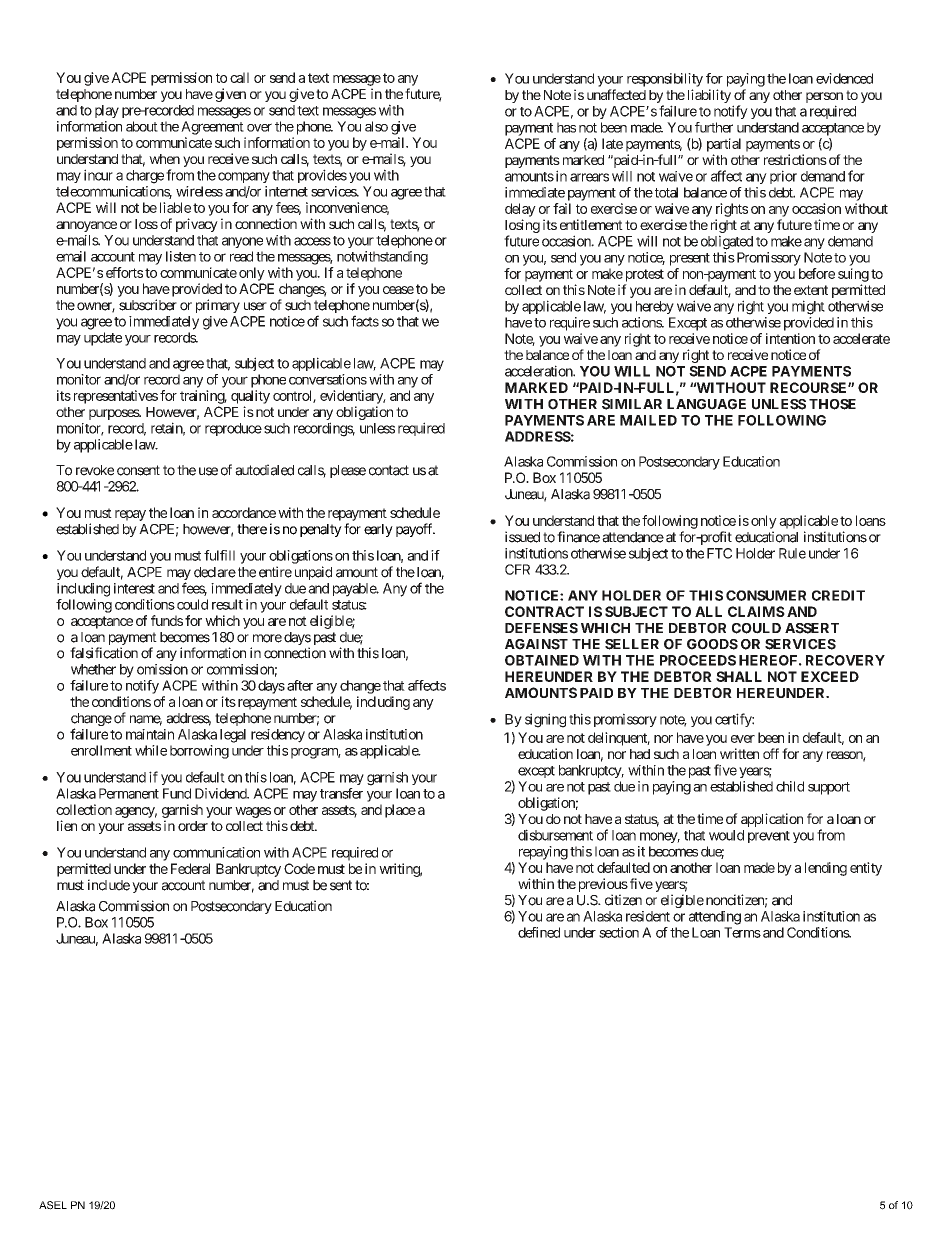 This screenshot has width=952, height=1233. I want to click on defined, so click(539, 932).
